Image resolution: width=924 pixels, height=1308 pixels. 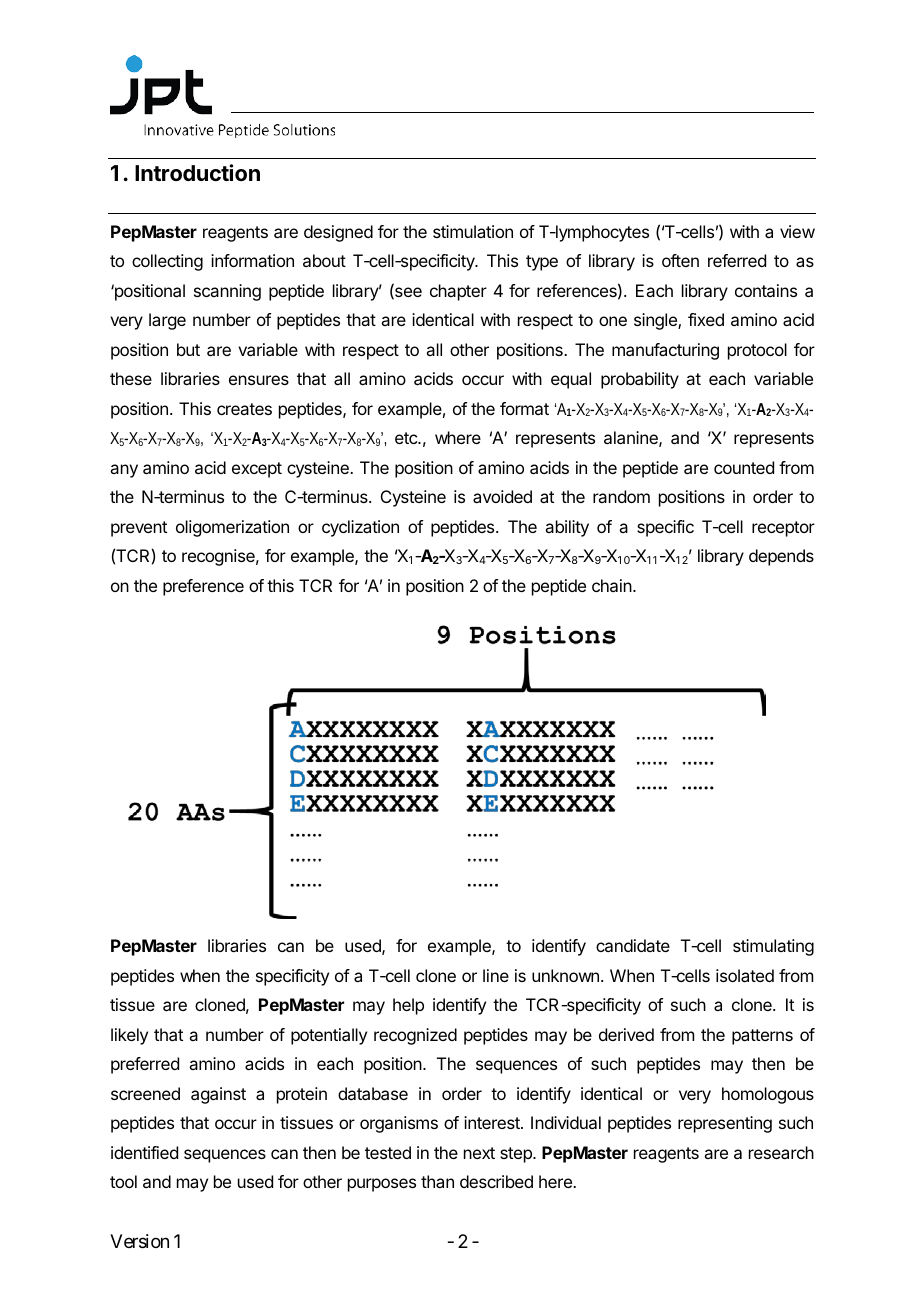 I want to click on isolated, so click(x=745, y=975).
